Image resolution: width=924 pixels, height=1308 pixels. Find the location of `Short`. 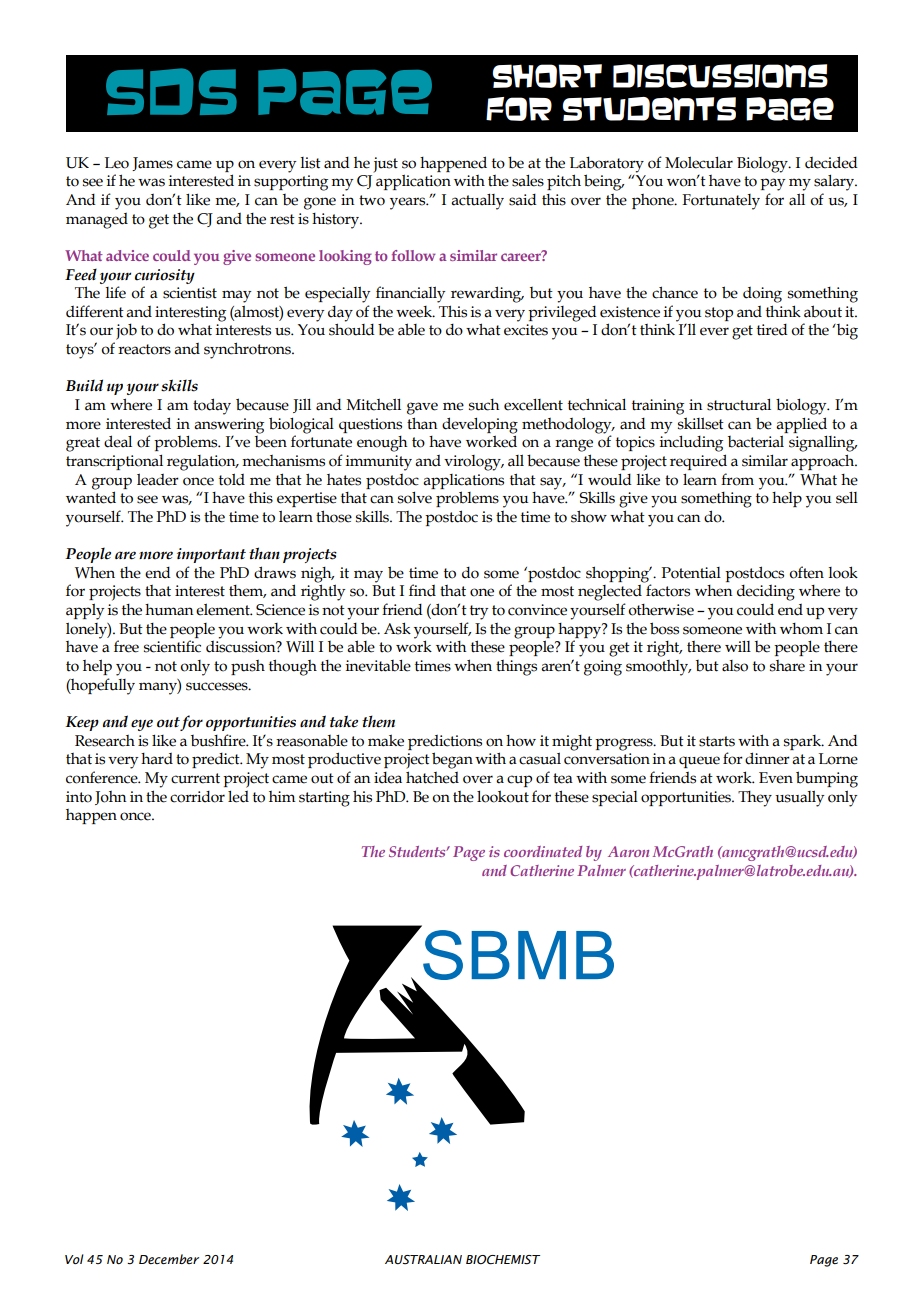

Short is located at coordinates (547, 76).
